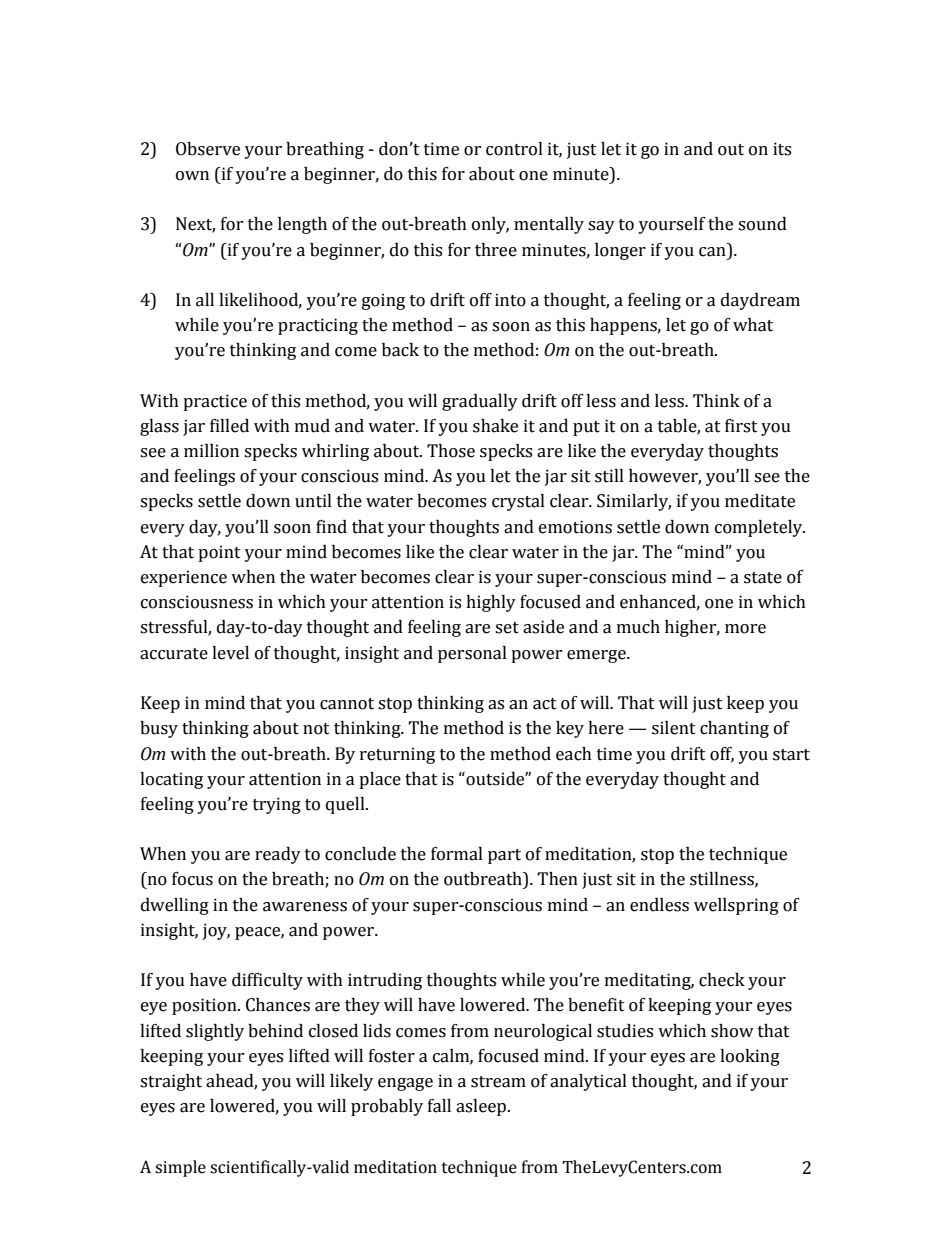 The width and height of the screenshot is (952, 1233). Describe the element at coordinates (385, 981) in the screenshot. I see `intruding` at that location.
